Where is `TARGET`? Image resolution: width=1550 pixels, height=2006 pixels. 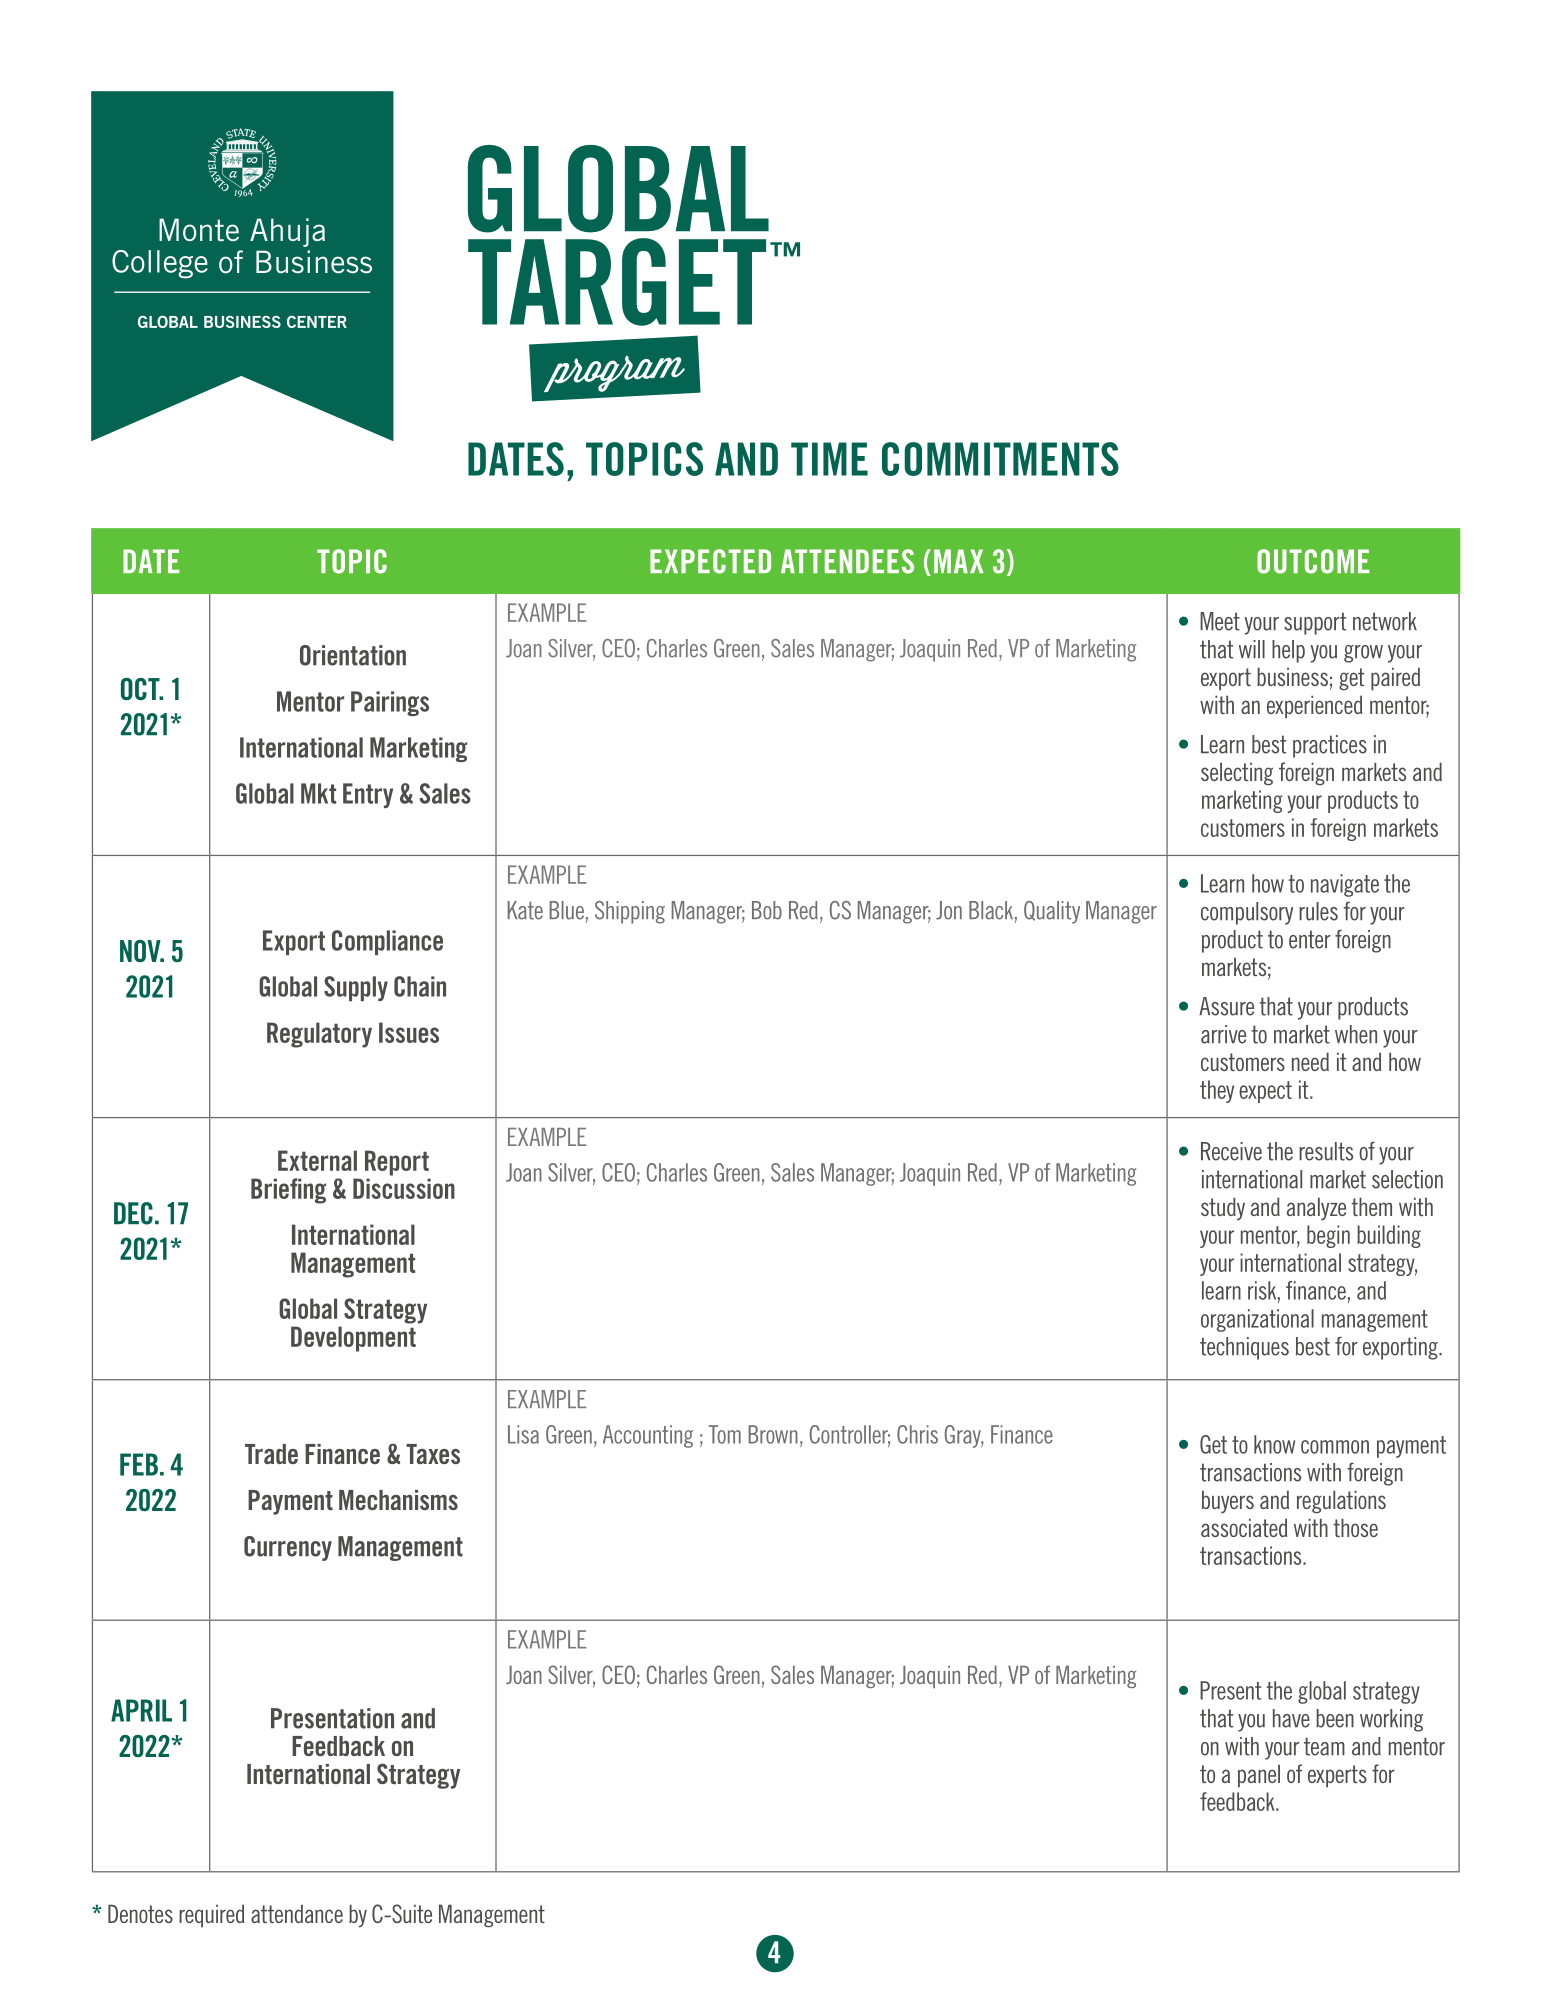
TARGET is located at coordinates (617, 282).
